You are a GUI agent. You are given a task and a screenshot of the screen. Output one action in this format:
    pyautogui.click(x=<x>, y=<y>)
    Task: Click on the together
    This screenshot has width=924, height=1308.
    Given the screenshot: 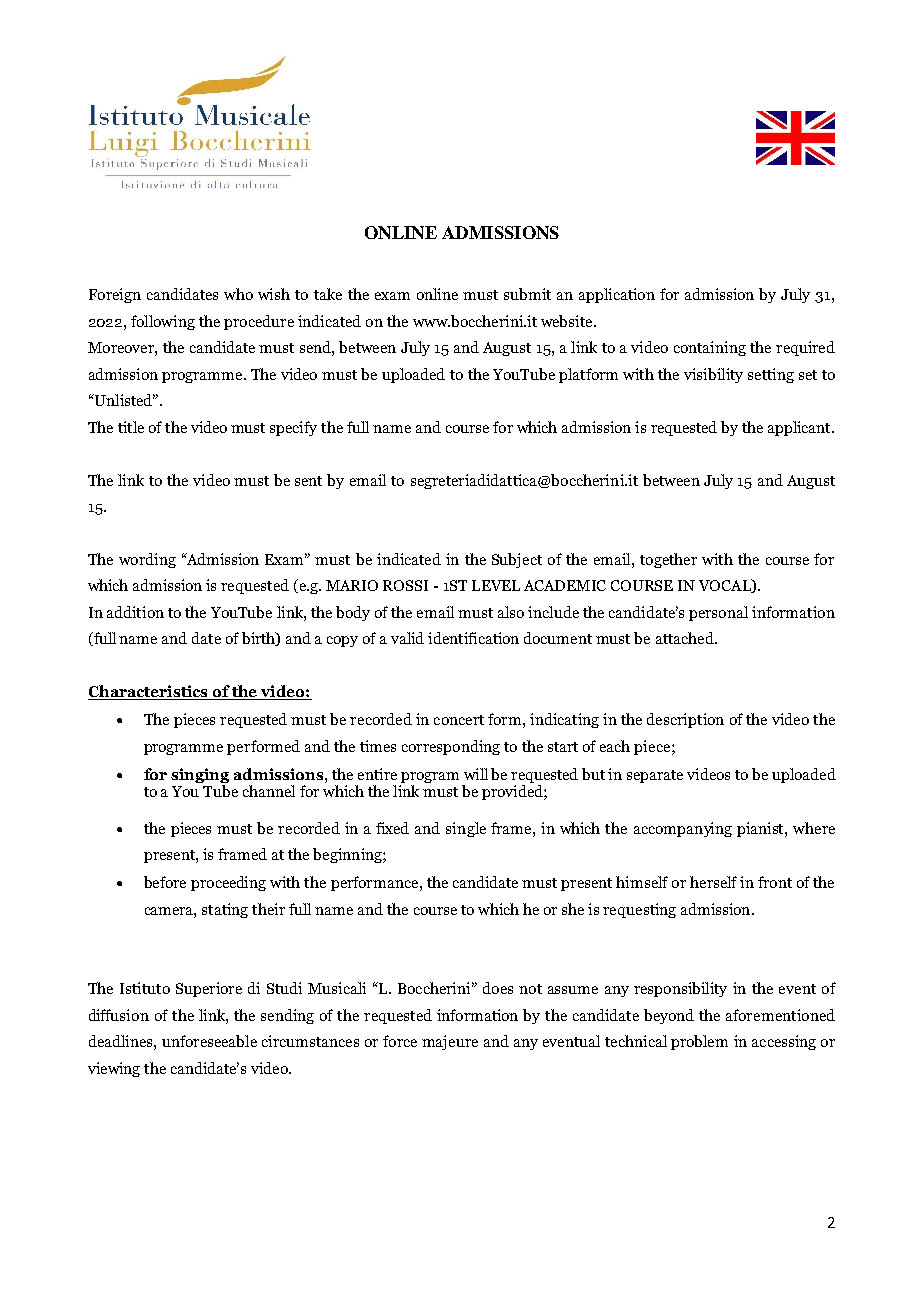 What is the action you would take?
    pyautogui.click(x=668, y=560)
